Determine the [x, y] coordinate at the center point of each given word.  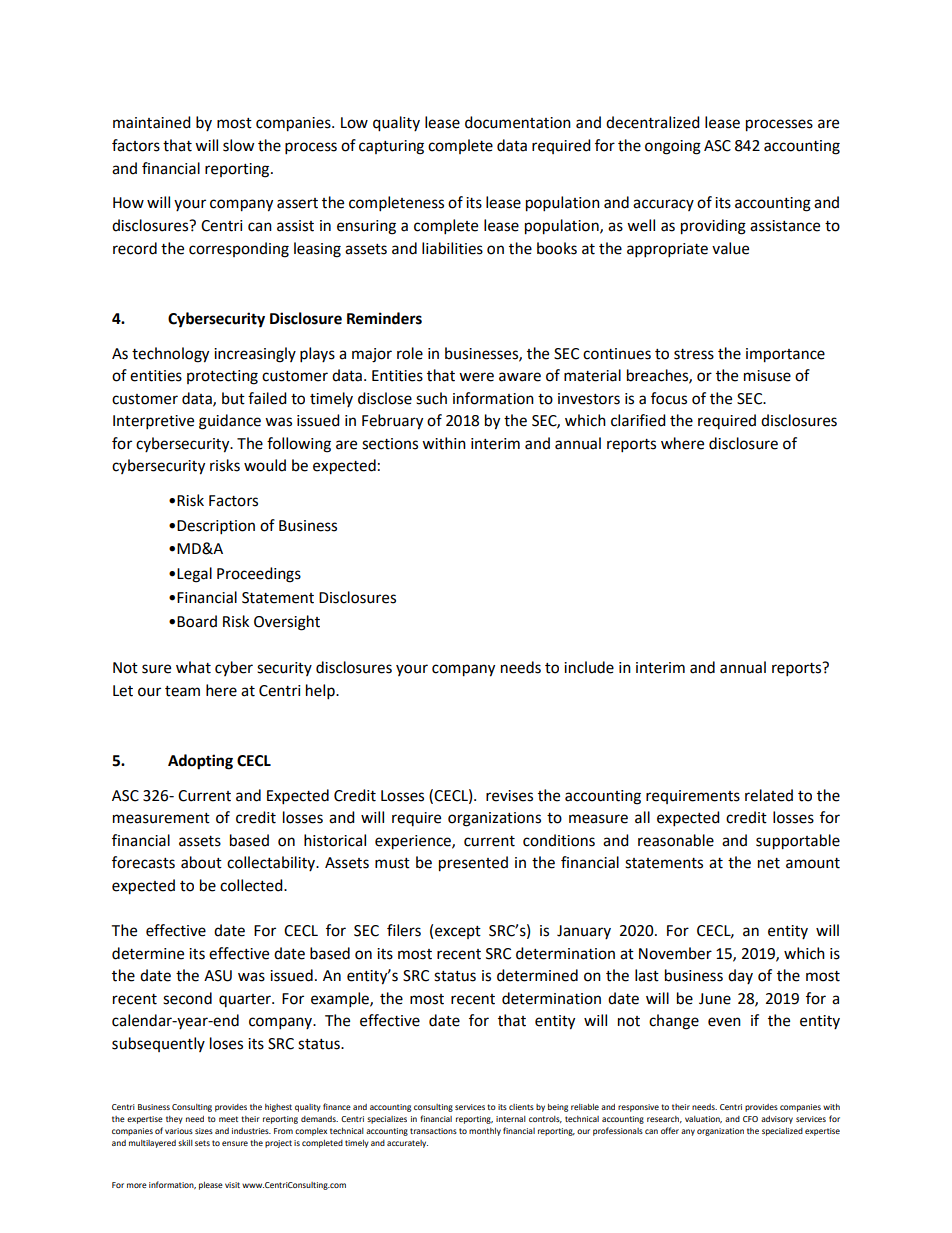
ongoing [673, 147]
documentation [518, 122]
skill [185, 1143]
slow [239, 145]
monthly [485, 1132]
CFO [750, 1119]
